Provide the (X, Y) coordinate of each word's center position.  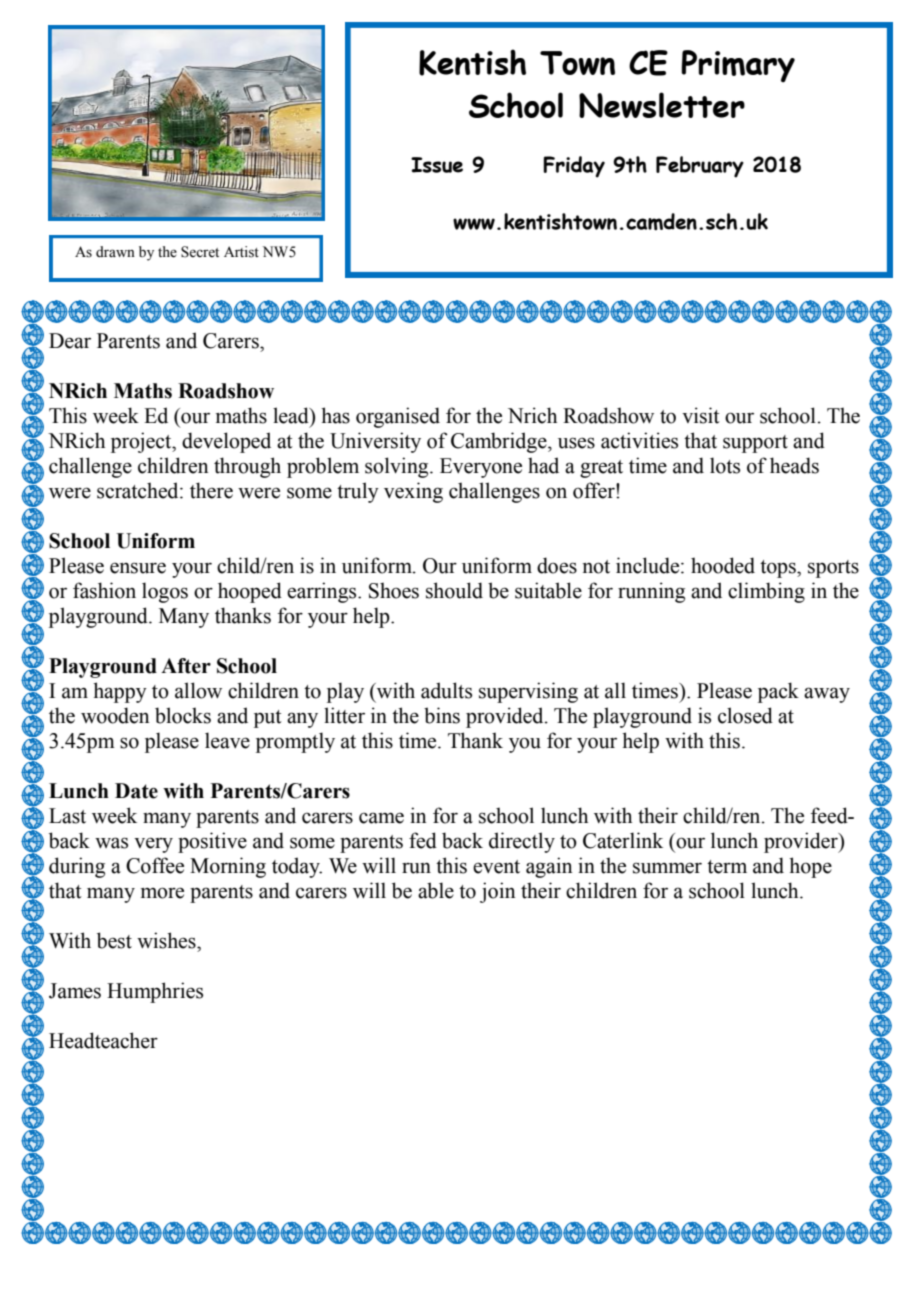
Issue (437, 165)
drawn (115, 251)
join (498, 892)
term (727, 867)
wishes (167, 940)
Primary (738, 66)
